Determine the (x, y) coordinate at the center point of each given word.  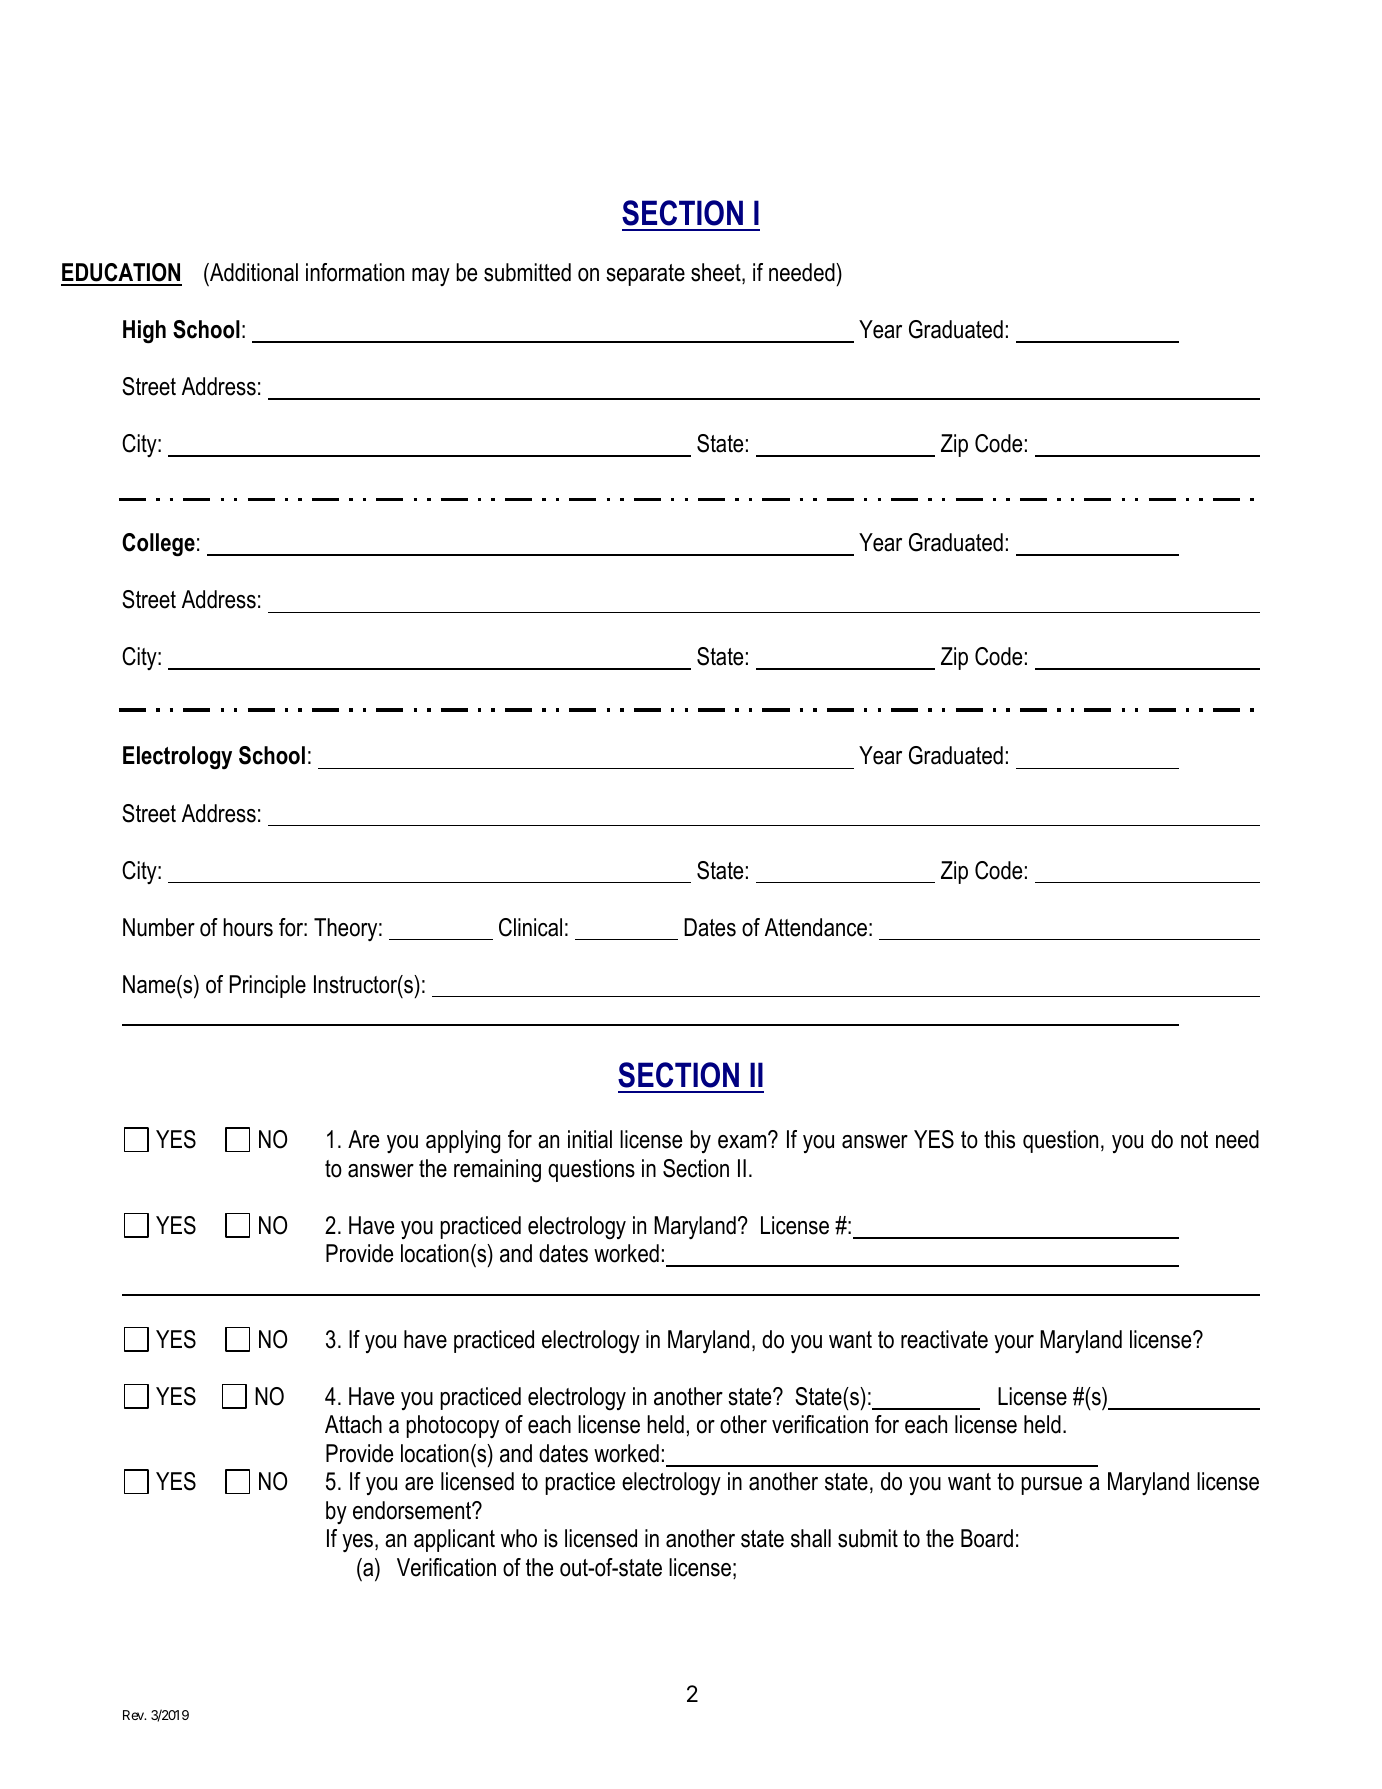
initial (590, 1139)
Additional (253, 274)
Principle (268, 986)
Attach (353, 1424)
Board (987, 1538)
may (431, 277)
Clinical (530, 927)
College (158, 545)
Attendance (816, 927)
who (519, 1538)
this (999, 1139)
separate (645, 275)
